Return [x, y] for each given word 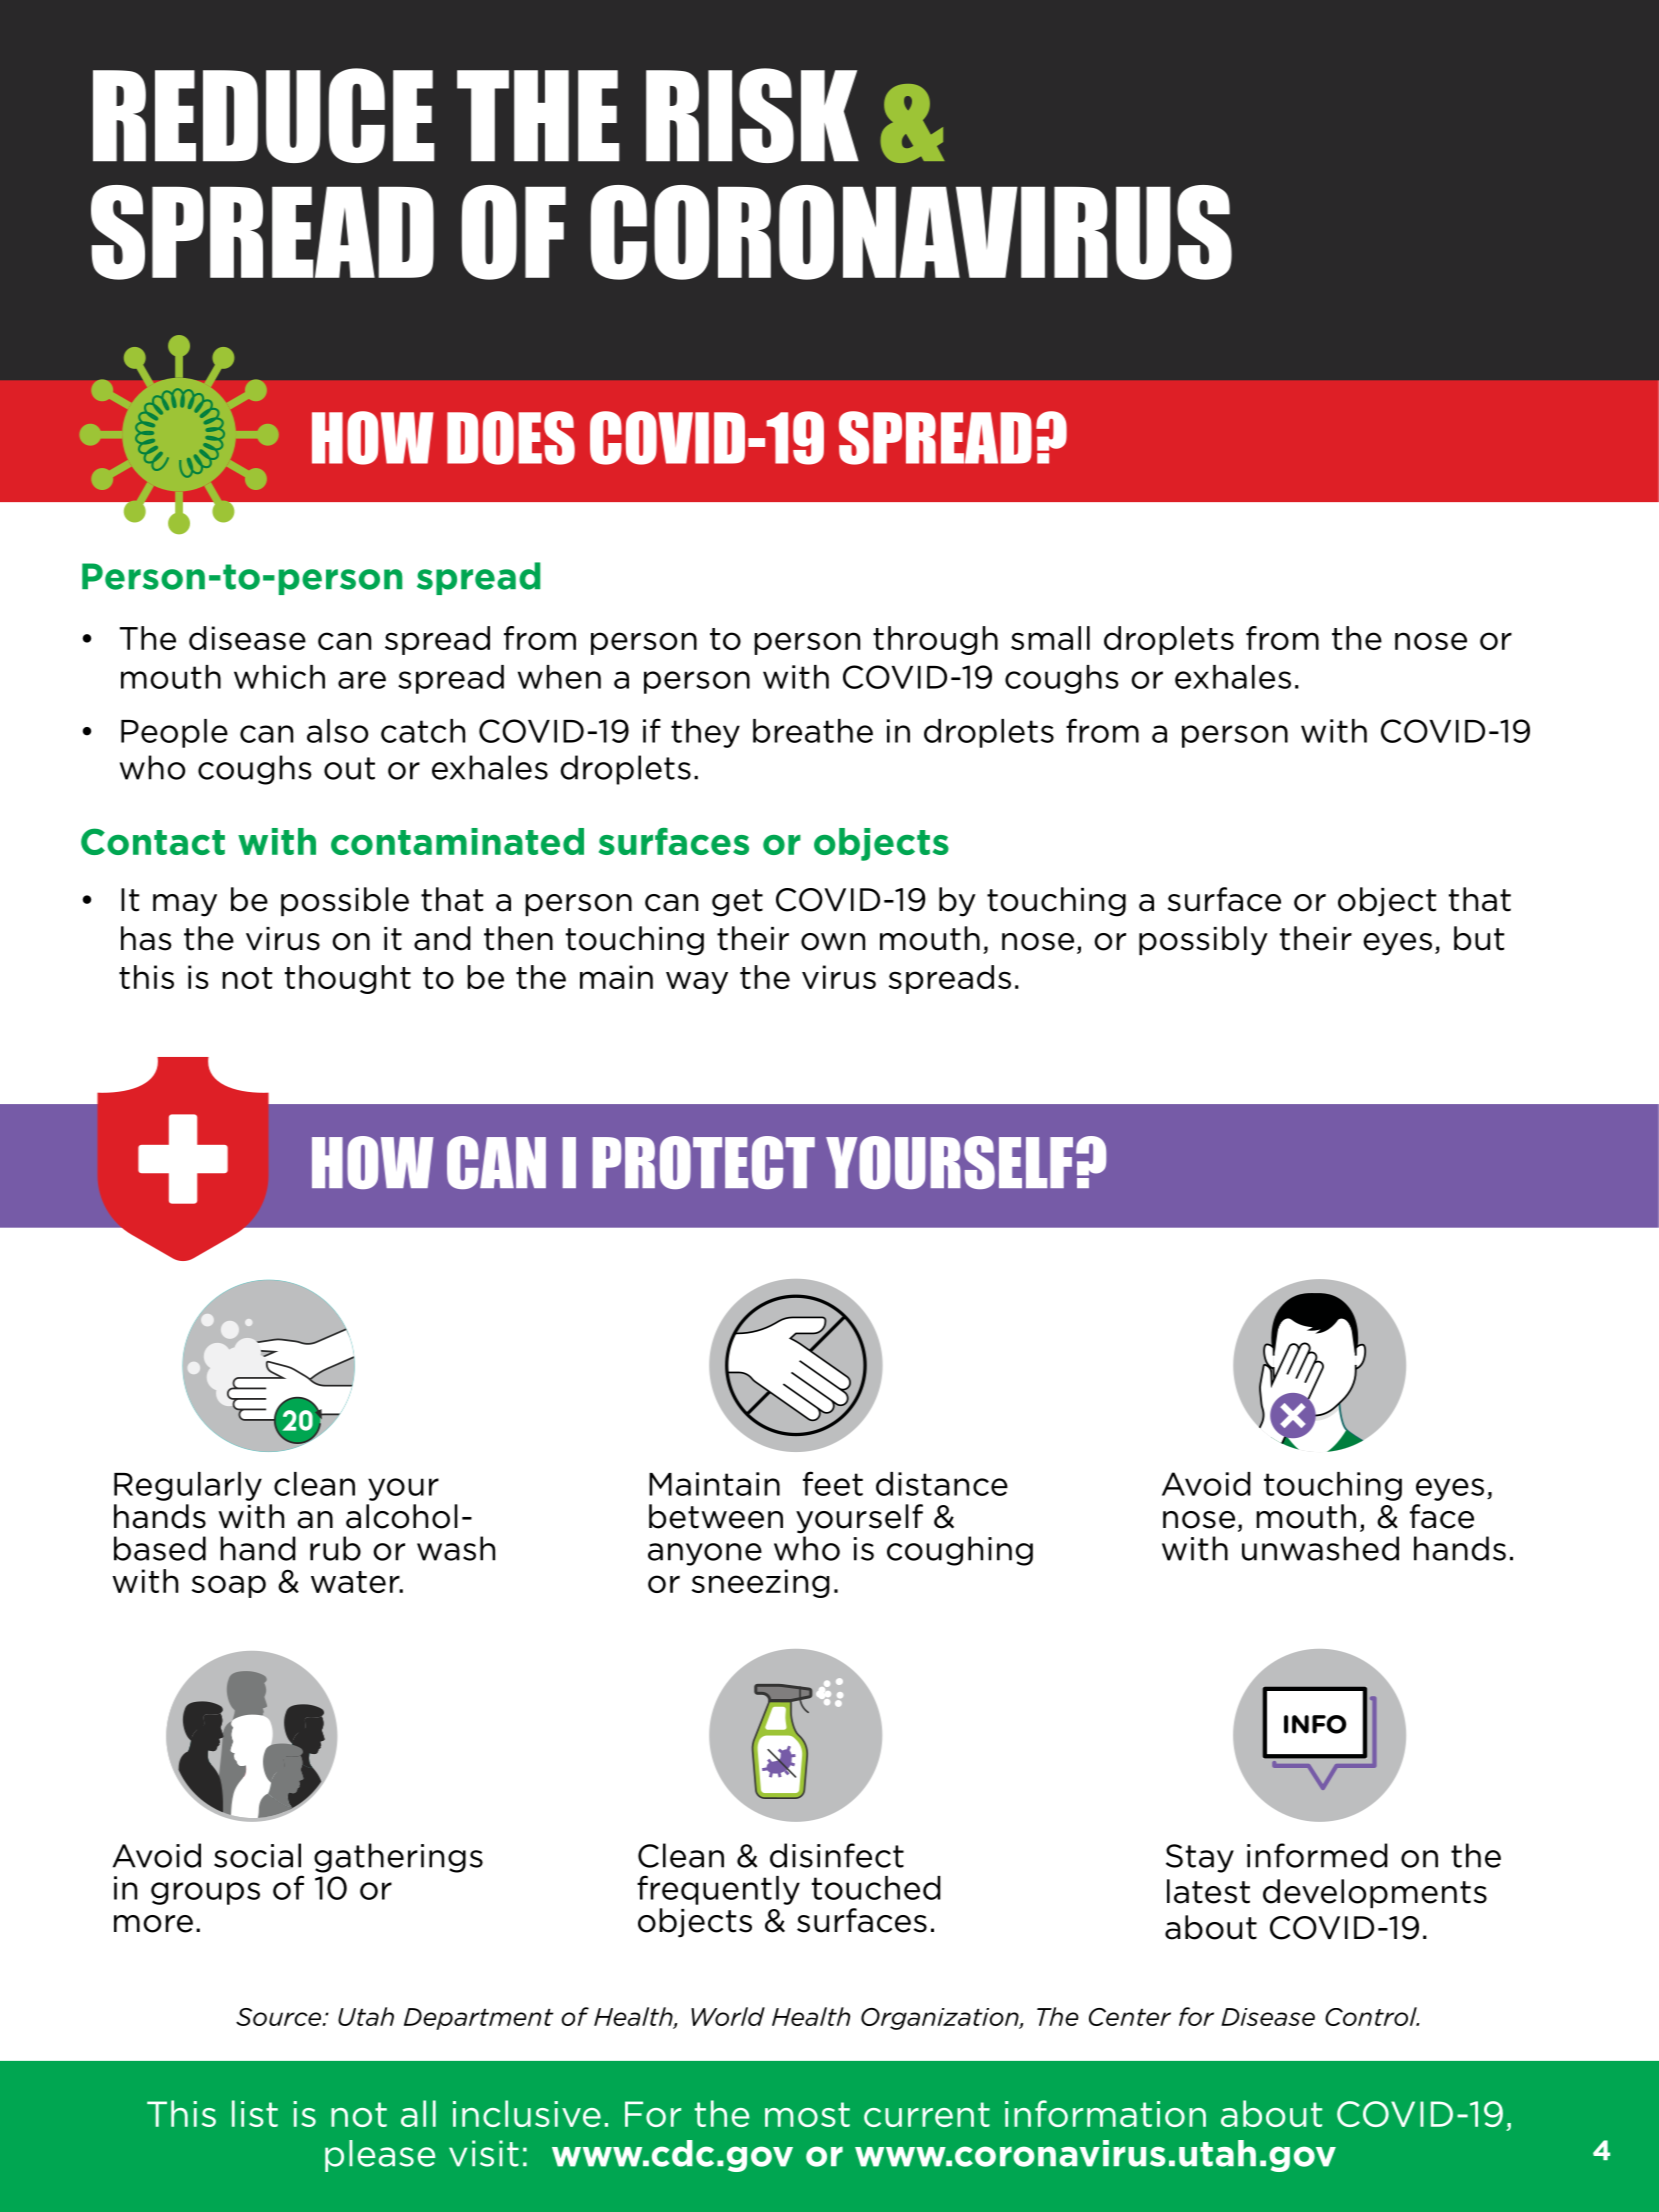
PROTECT [704, 1162]
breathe [813, 731]
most [807, 2114]
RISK [752, 115]
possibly [1203, 941]
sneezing [761, 1583]
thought [348, 979]
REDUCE [264, 115]
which [279, 677]
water [356, 1582]
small [1050, 638]
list [255, 2113]
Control [1372, 2016]
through [935, 640]
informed [1317, 1855]
